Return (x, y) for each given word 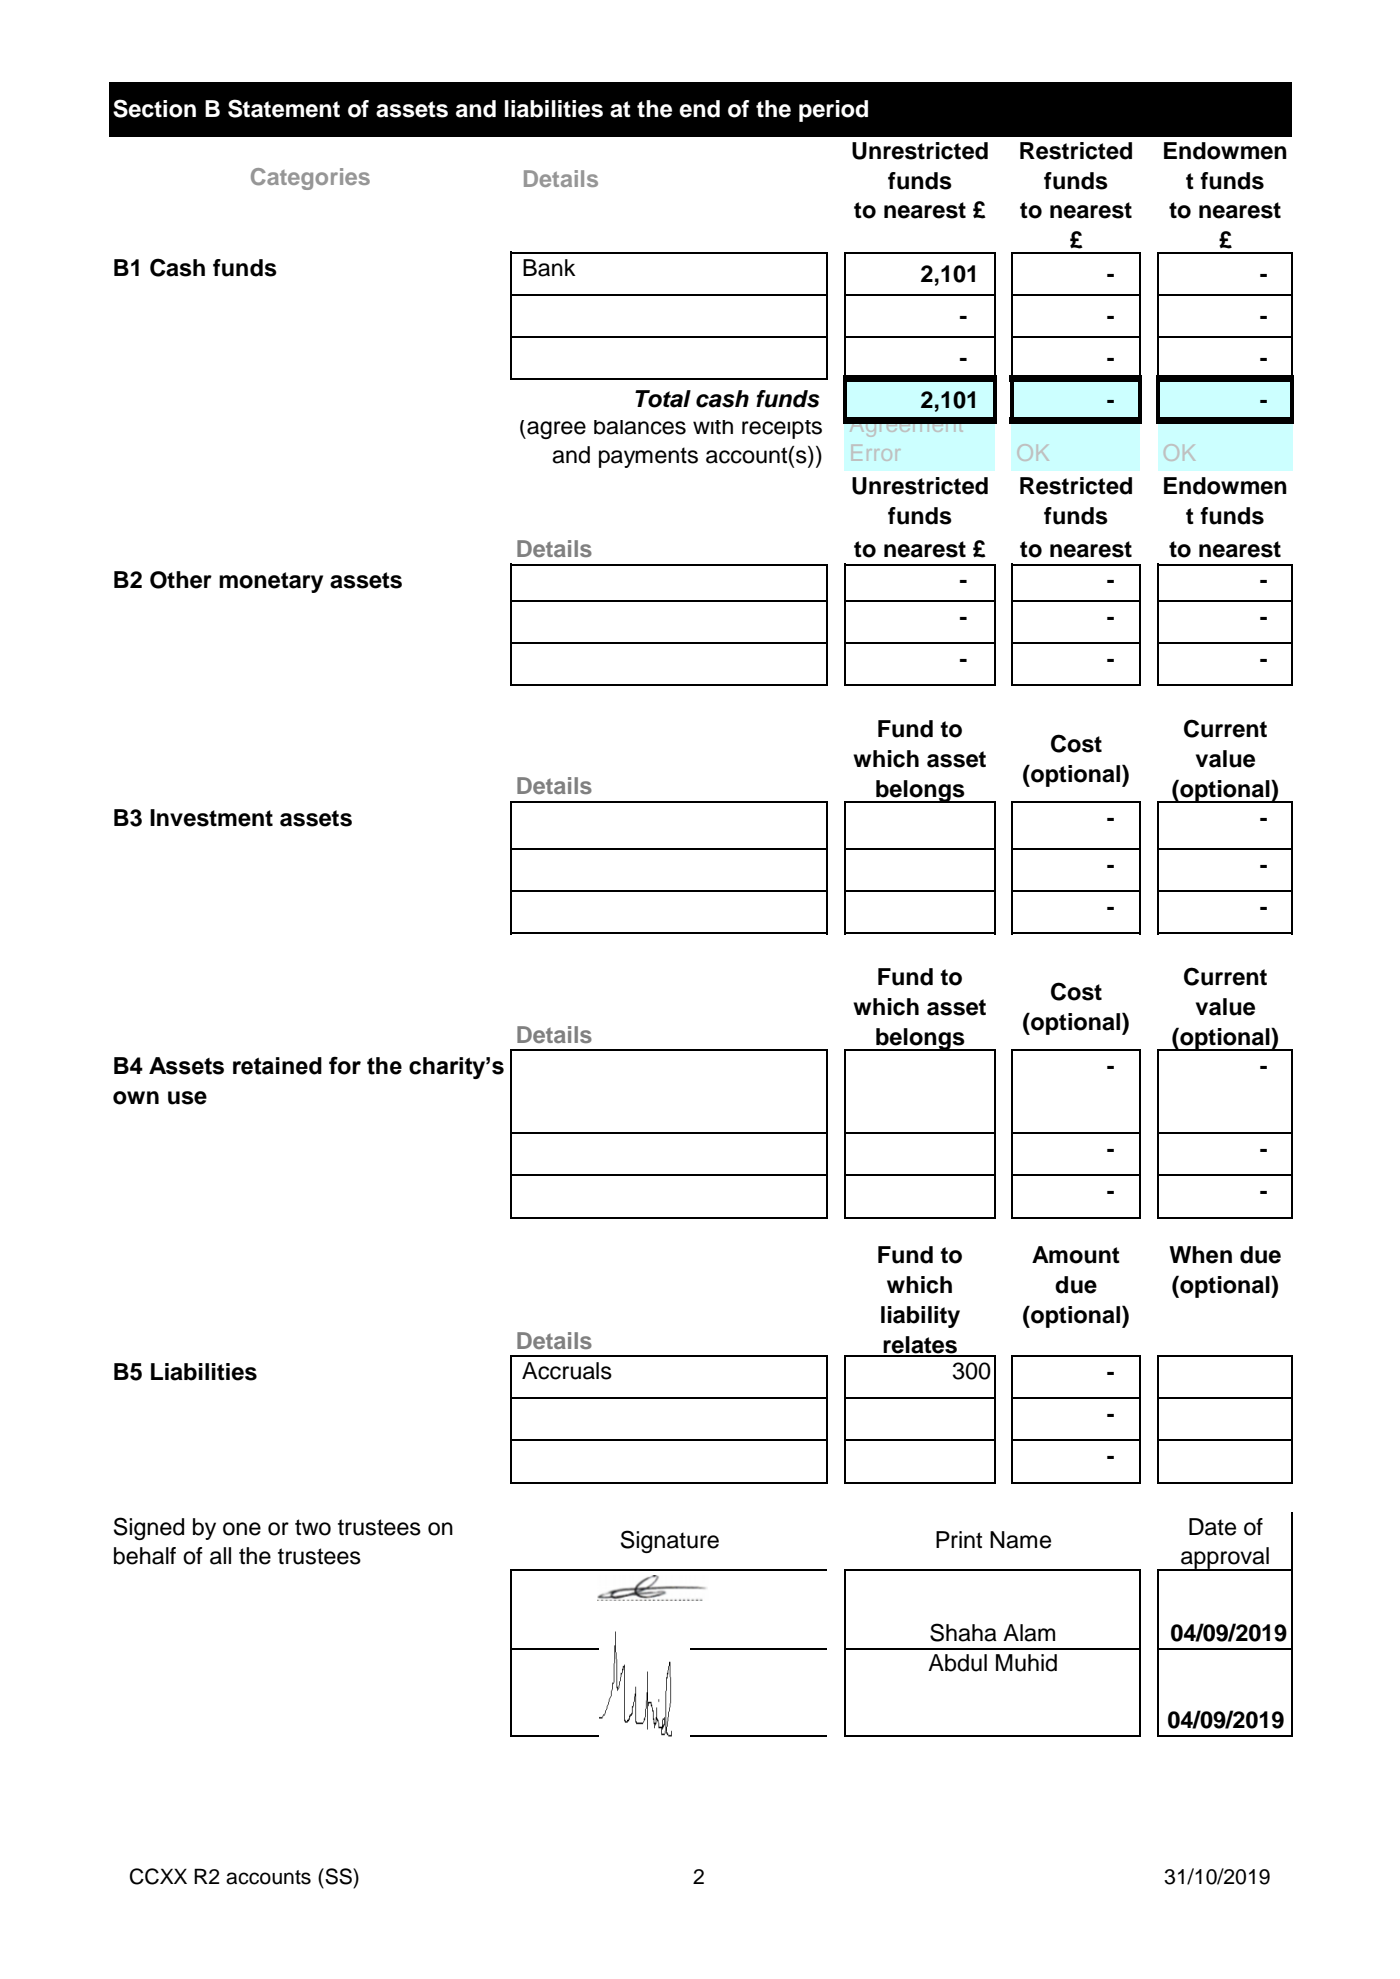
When (1200, 1255)
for (345, 1065)
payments (648, 457)
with (713, 427)
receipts (782, 429)
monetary (271, 582)
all (220, 1556)
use (187, 1098)
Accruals (567, 1371)
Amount (1076, 1255)
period (833, 111)
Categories (310, 179)
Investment (211, 818)
